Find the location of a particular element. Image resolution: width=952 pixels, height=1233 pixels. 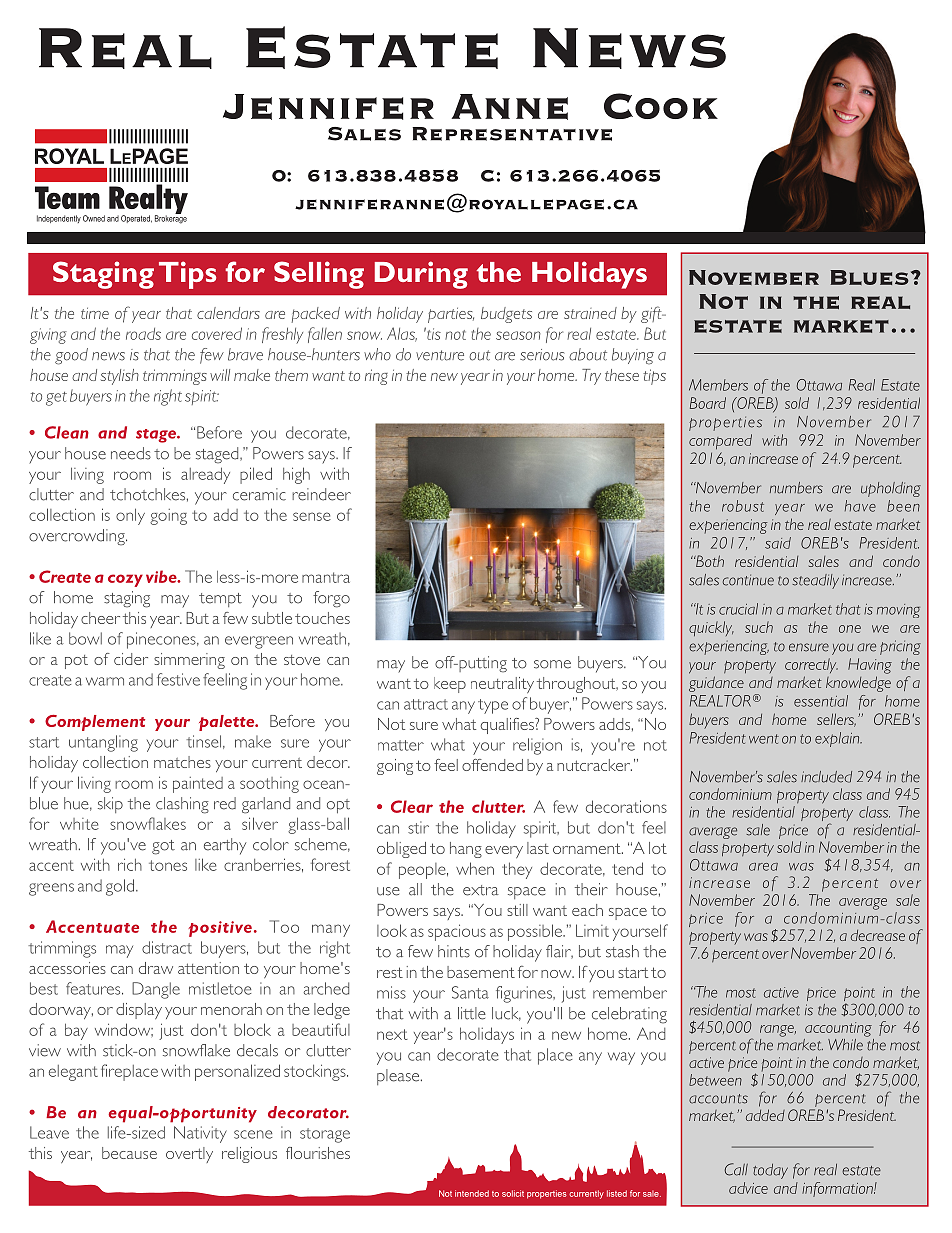

correctly is located at coordinates (811, 665).
